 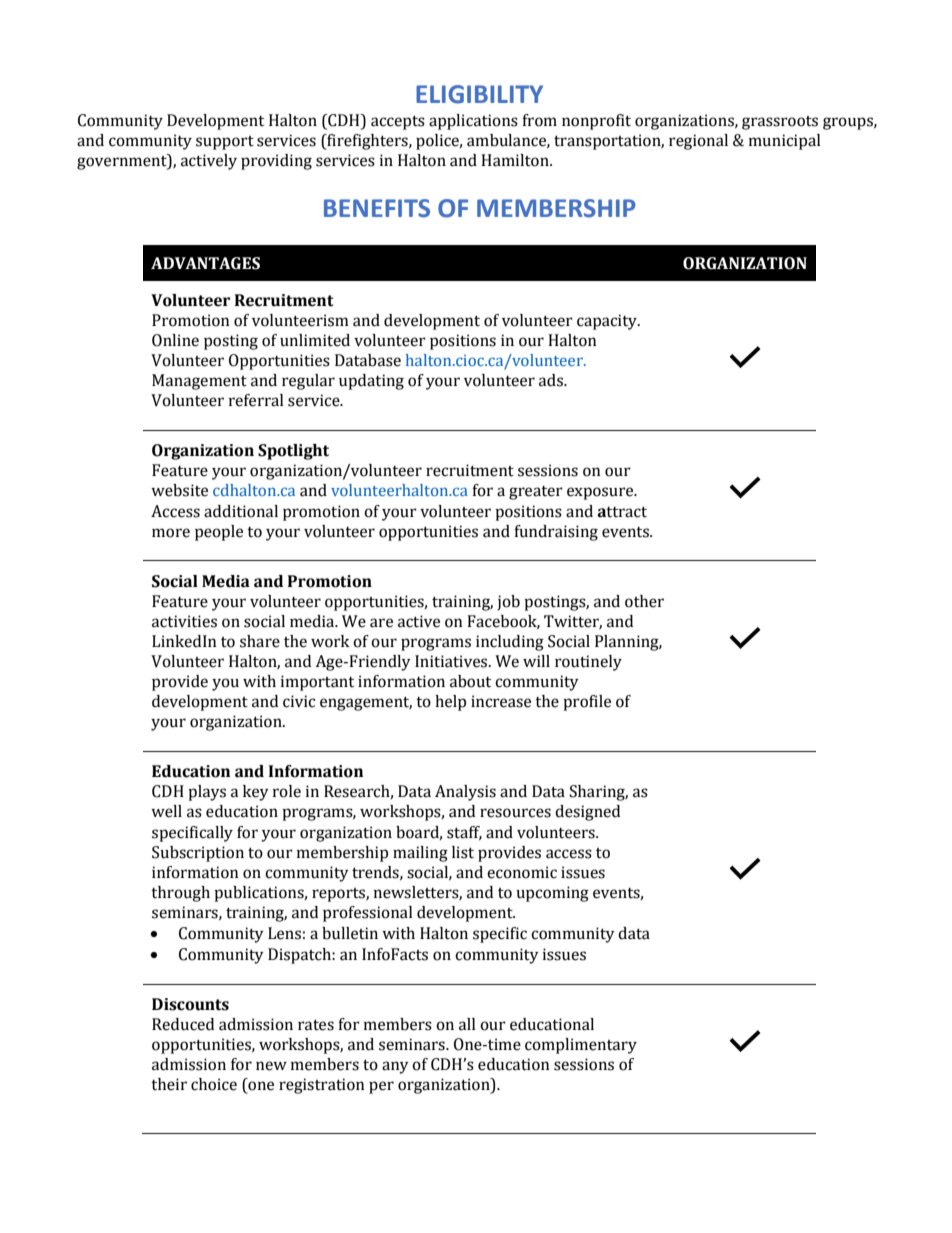 What do you see at coordinates (622, 512) in the screenshot?
I see `attract` at bounding box center [622, 512].
